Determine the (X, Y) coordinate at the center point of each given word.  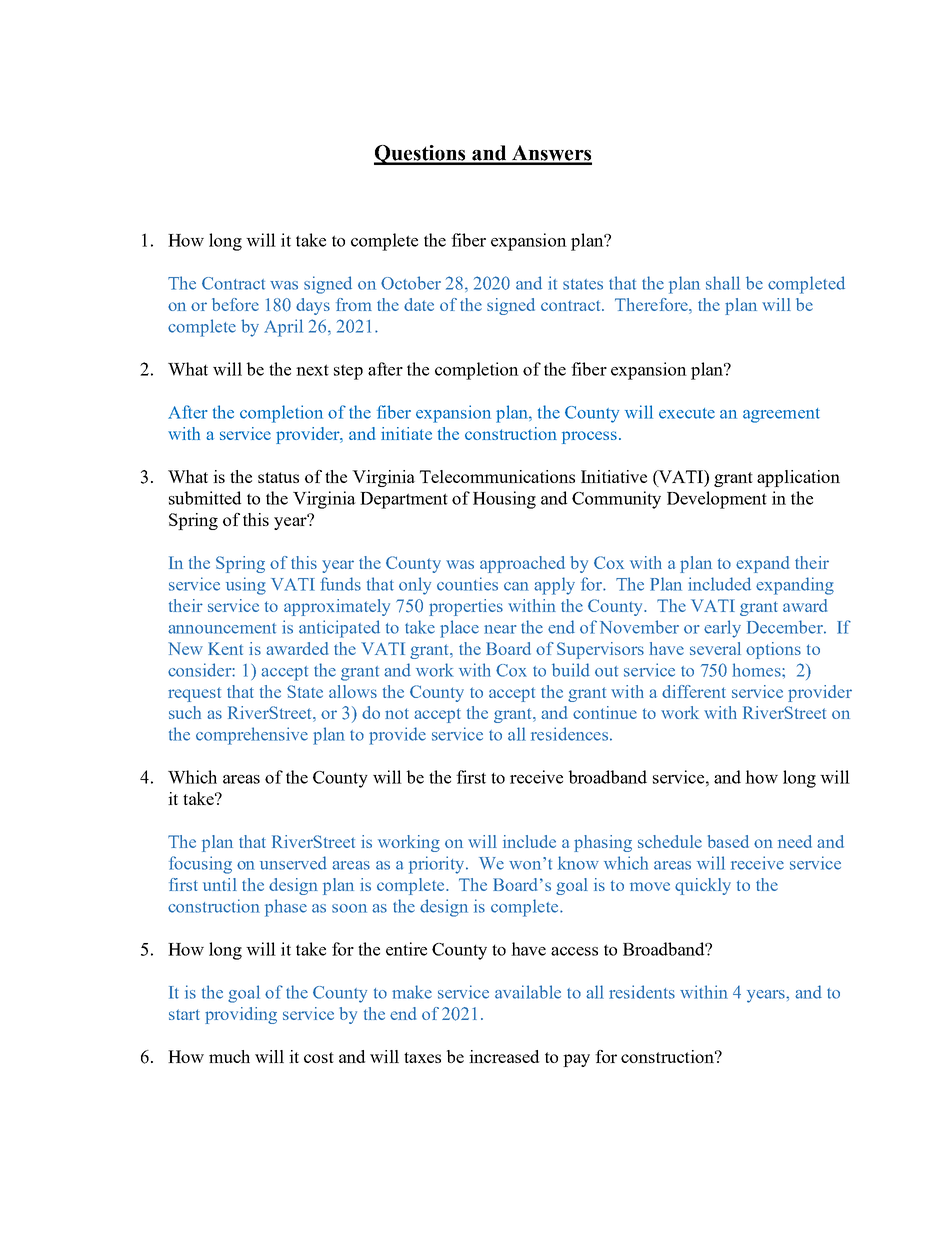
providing (241, 1015)
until (220, 884)
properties (466, 607)
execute (687, 413)
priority (438, 865)
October (411, 283)
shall (723, 283)
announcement (222, 628)
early (722, 629)
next (312, 370)
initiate (406, 433)
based (728, 841)
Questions (421, 155)
